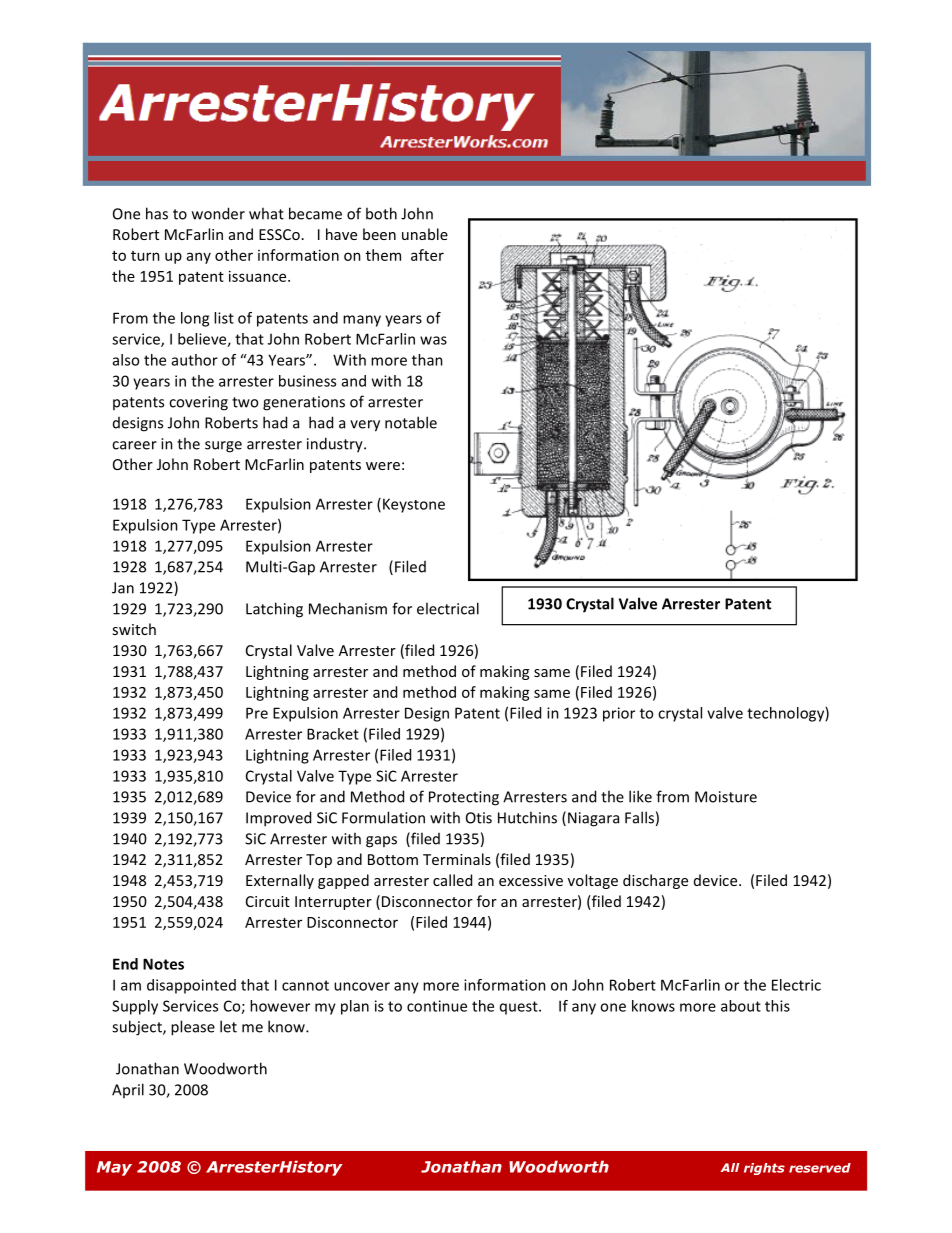  What do you see at coordinates (411, 422) in the screenshot?
I see `notable` at bounding box center [411, 422].
